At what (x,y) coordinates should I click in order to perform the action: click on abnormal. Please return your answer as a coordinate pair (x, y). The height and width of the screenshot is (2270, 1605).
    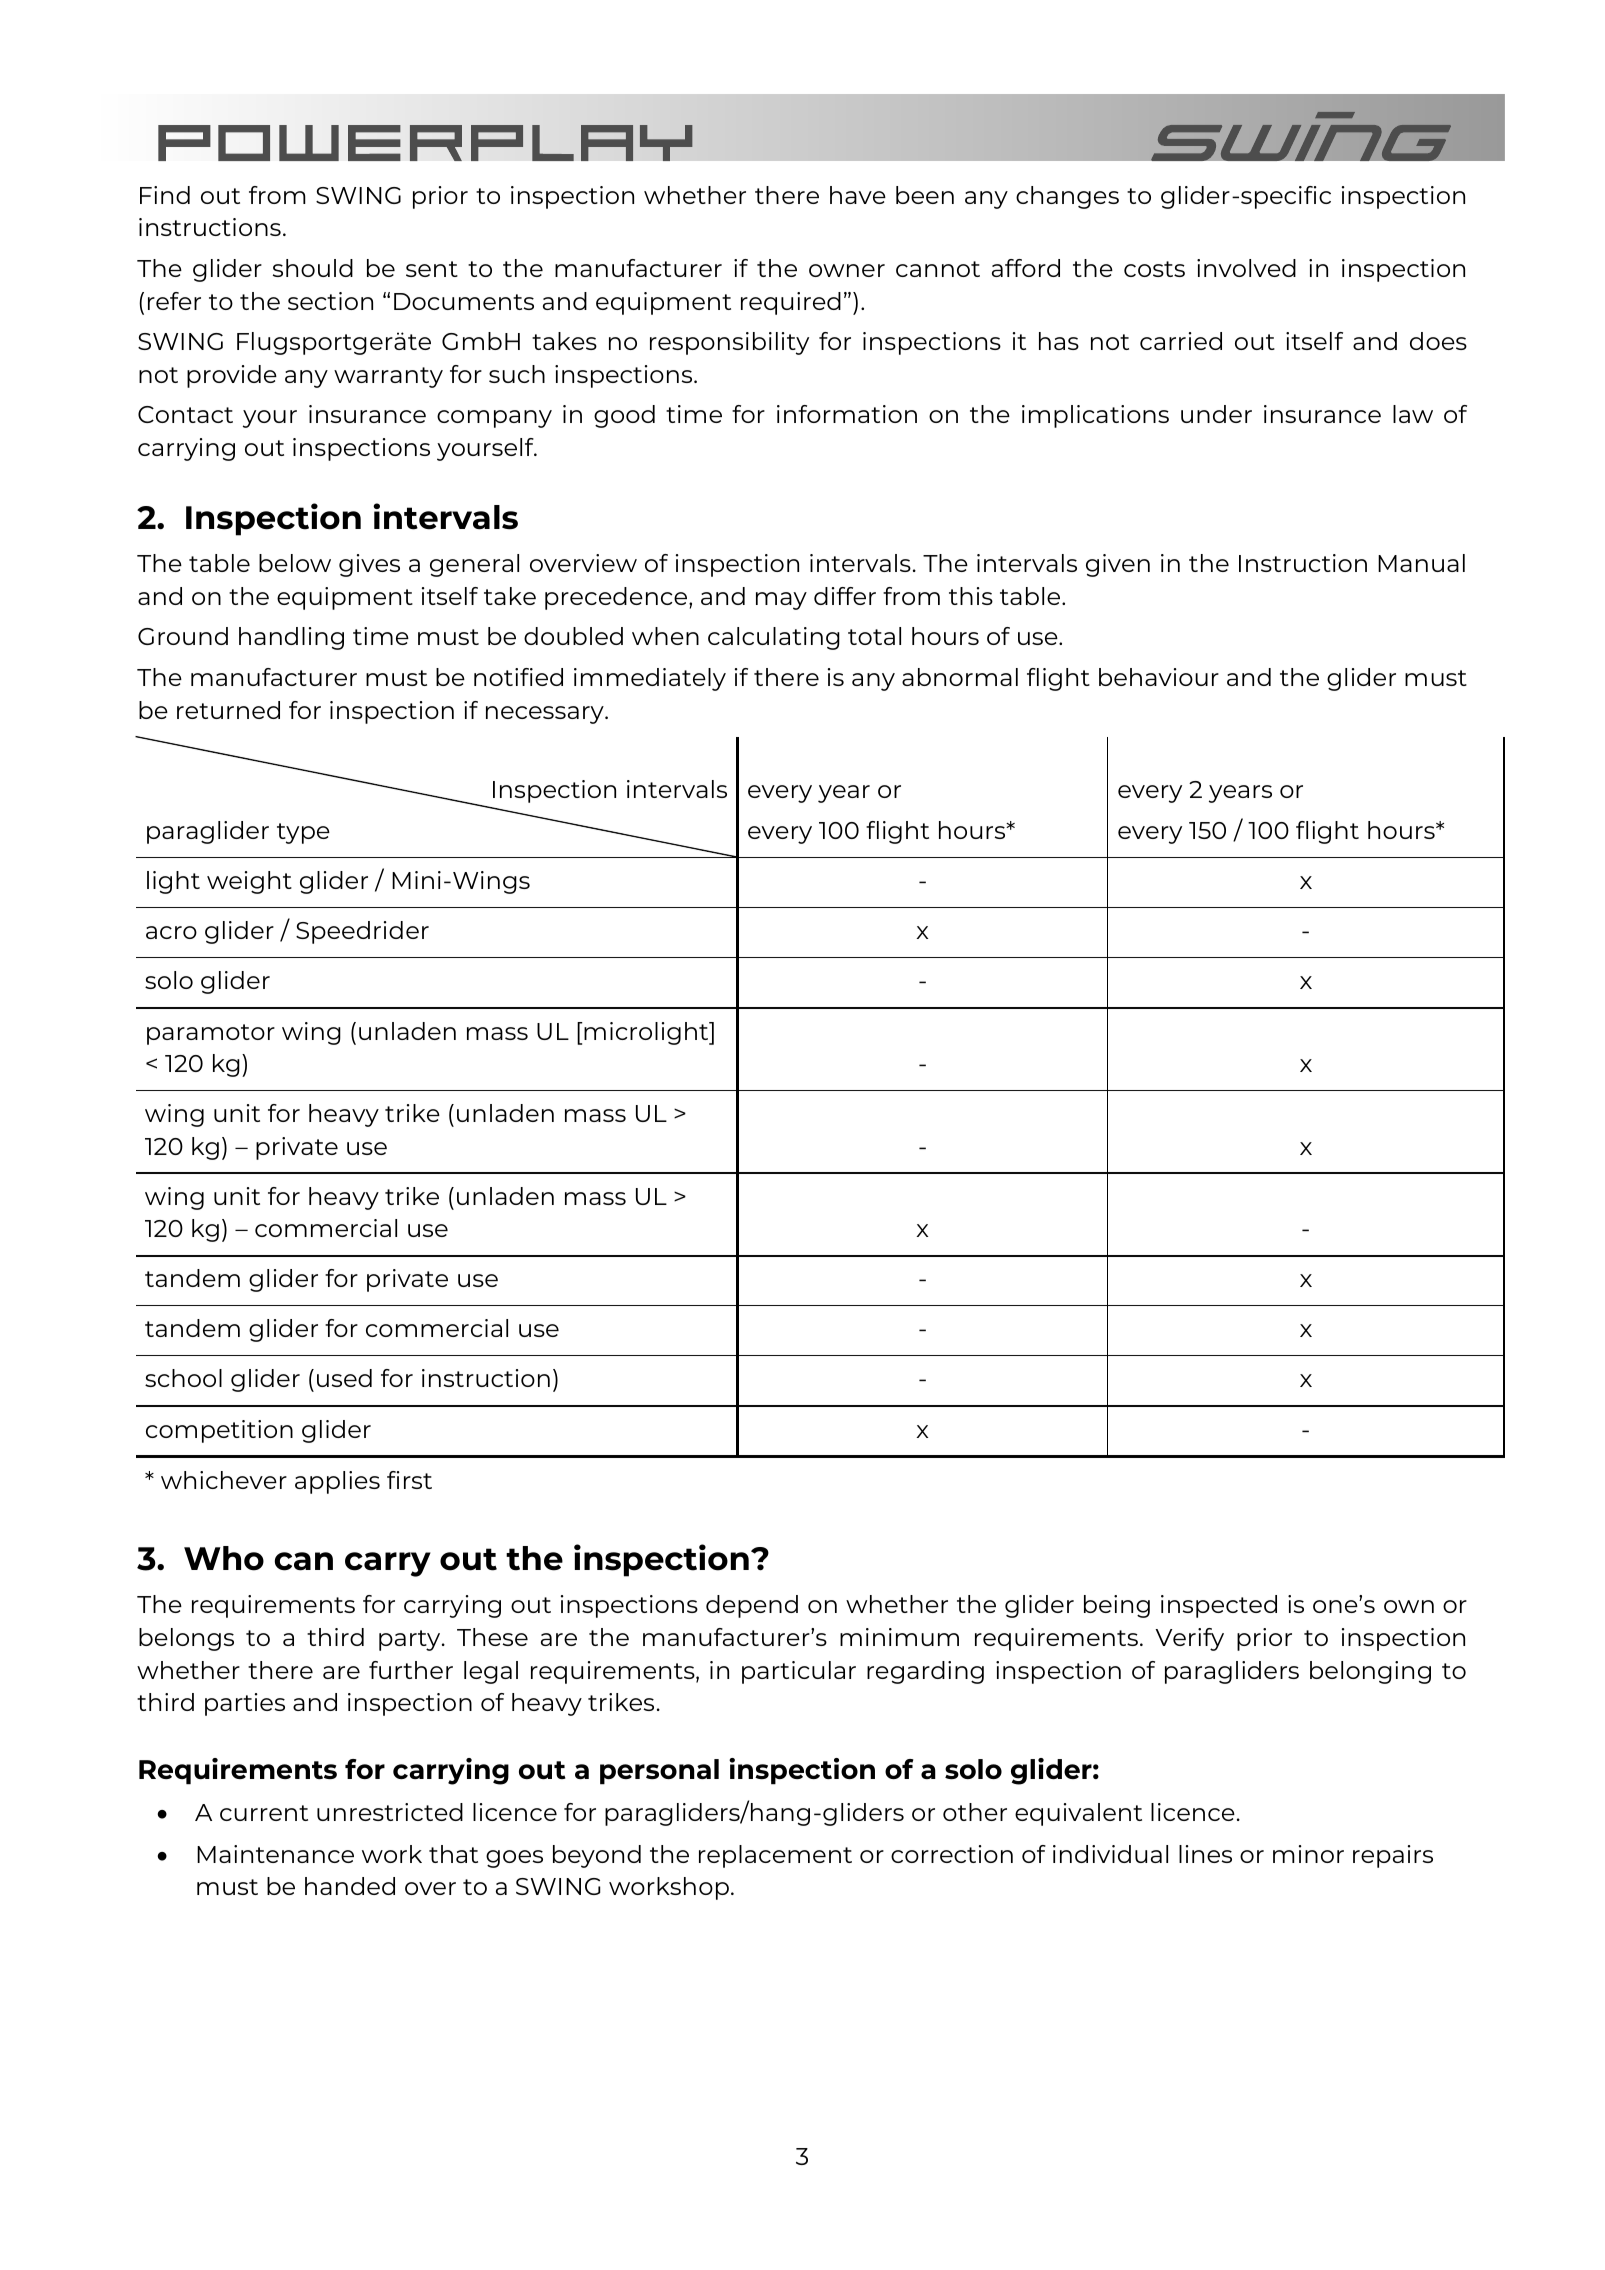
    Looking at the image, I should click on (960, 677).
